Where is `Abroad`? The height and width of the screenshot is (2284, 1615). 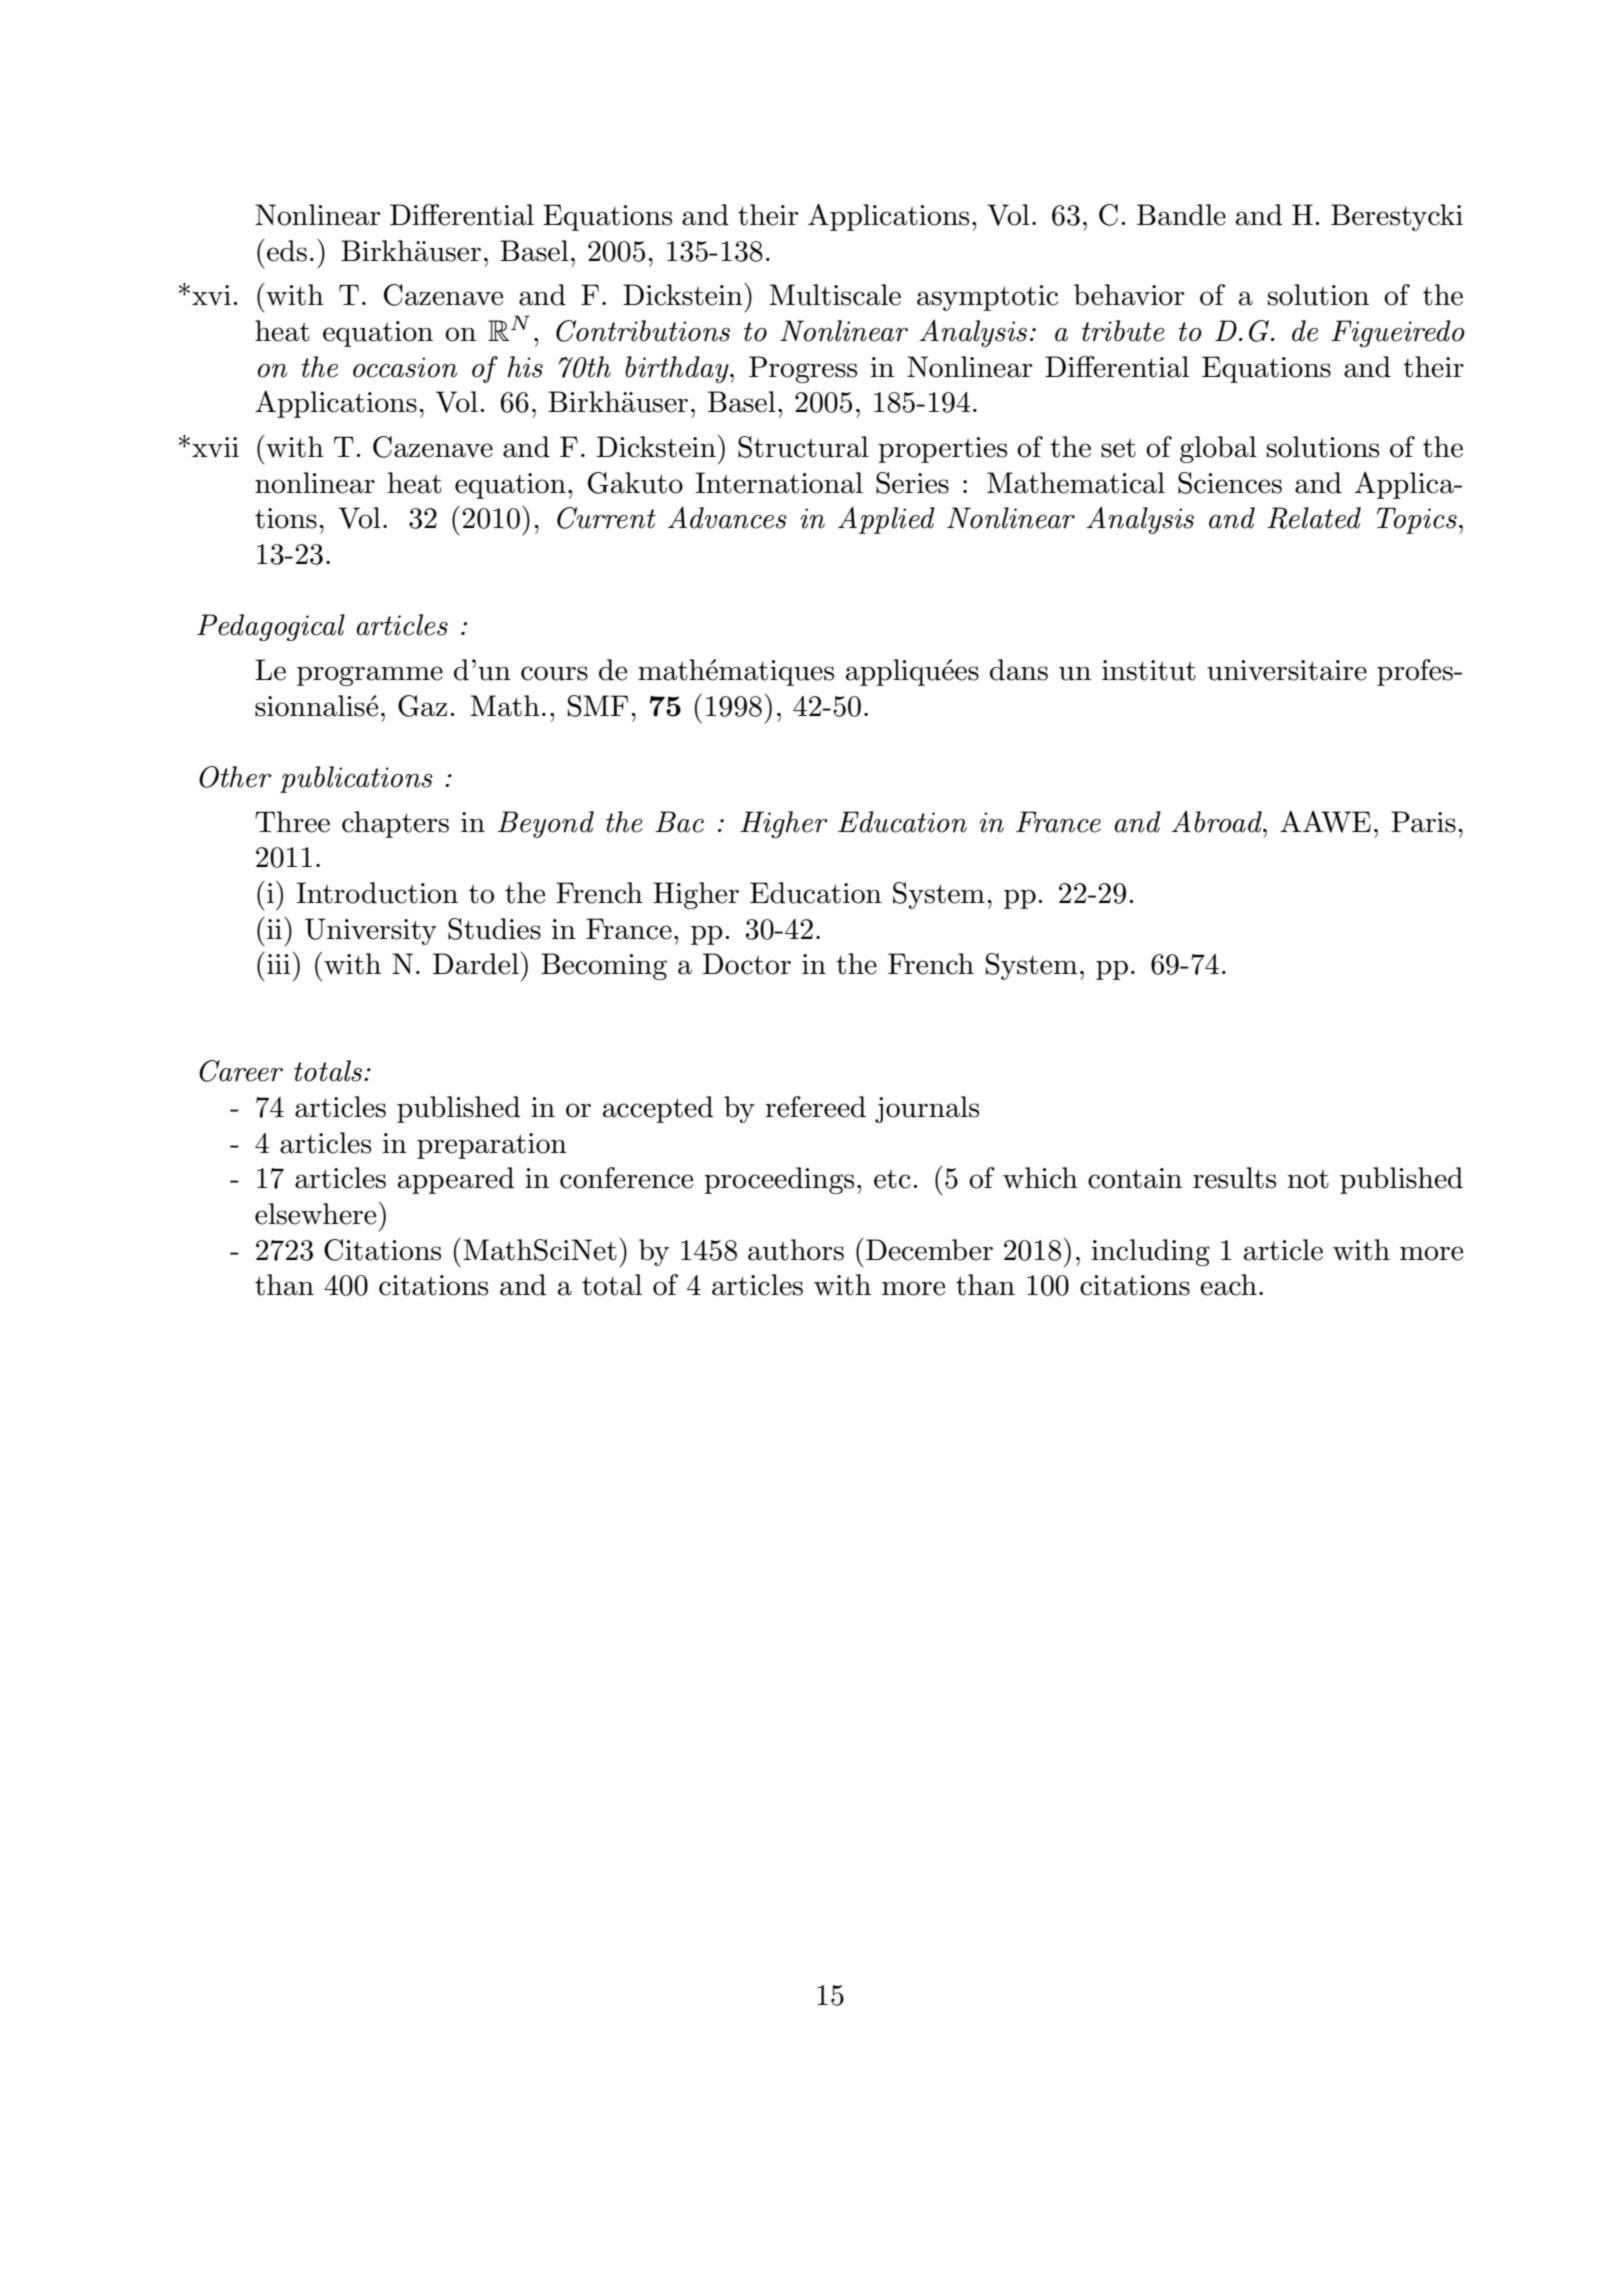 Abroad is located at coordinates (1217, 821).
